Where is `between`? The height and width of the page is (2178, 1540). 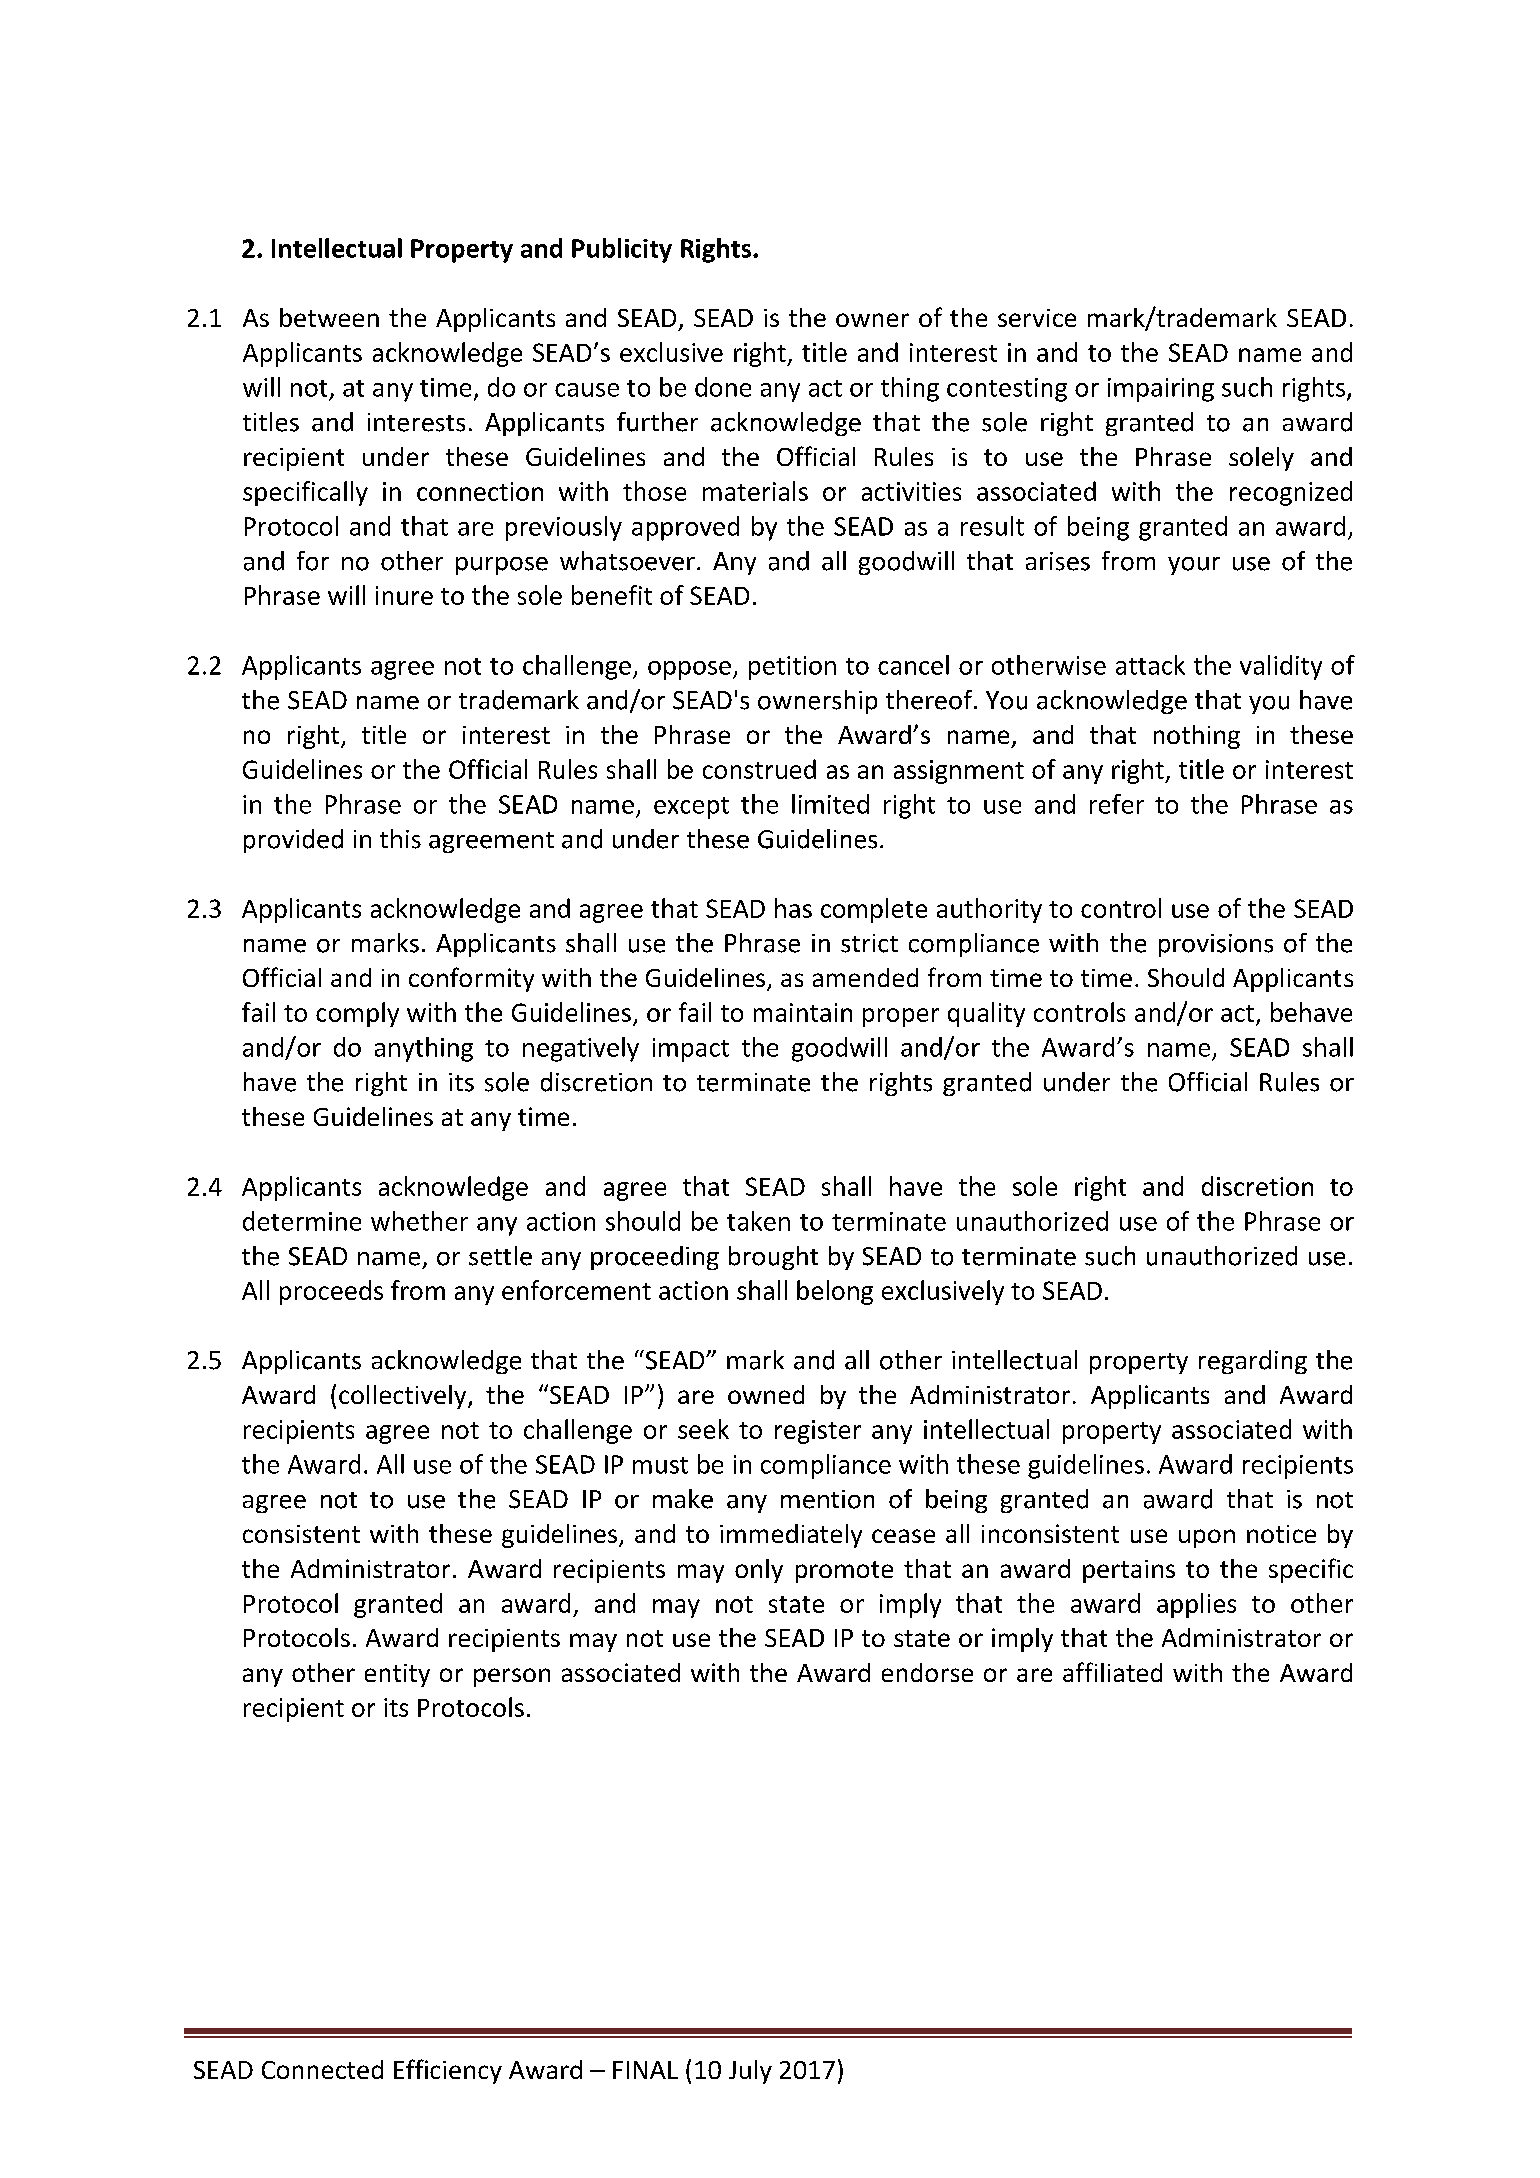 between is located at coordinates (329, 317).
